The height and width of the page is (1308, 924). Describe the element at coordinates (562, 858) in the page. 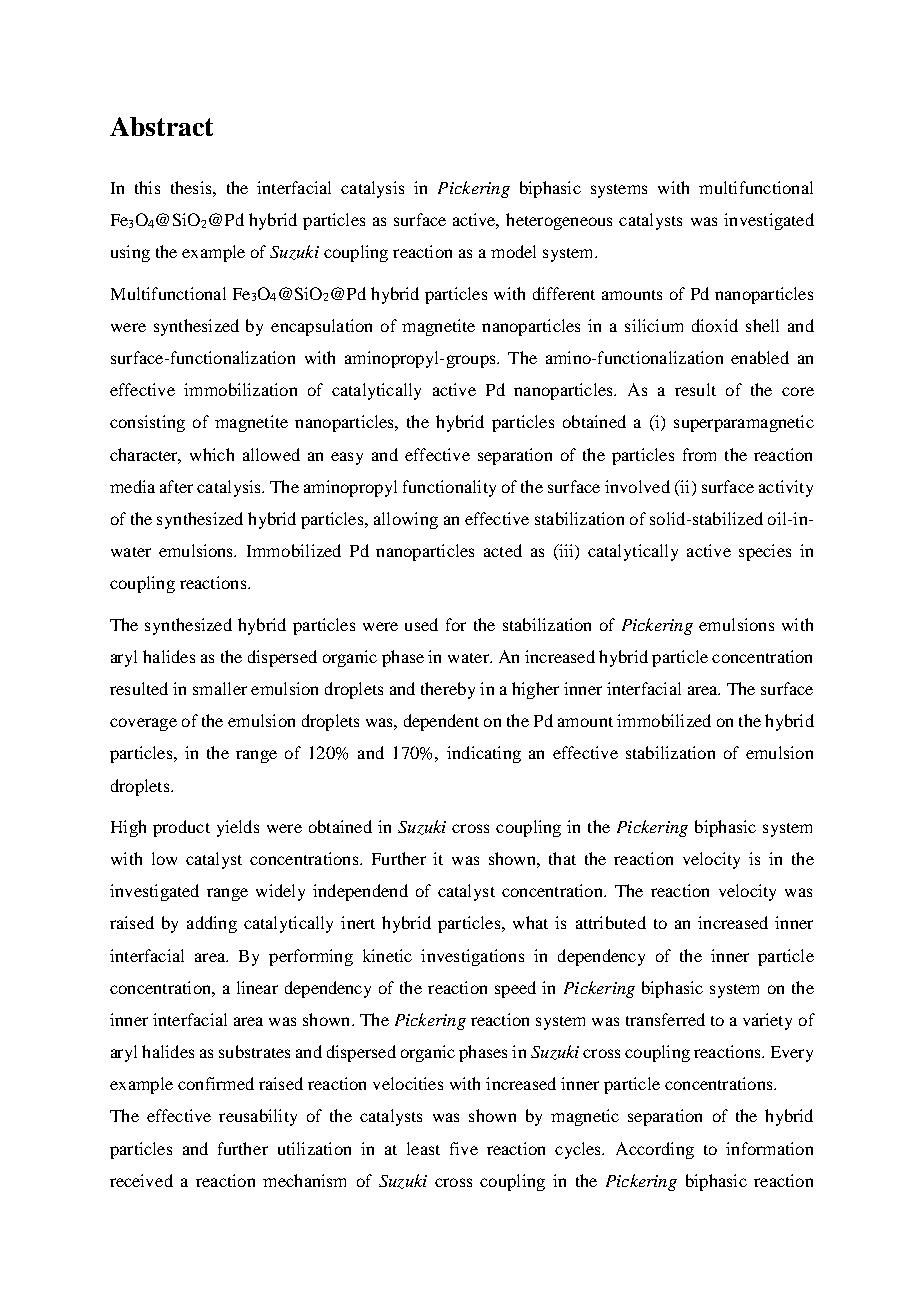

I see `that` at that location.
